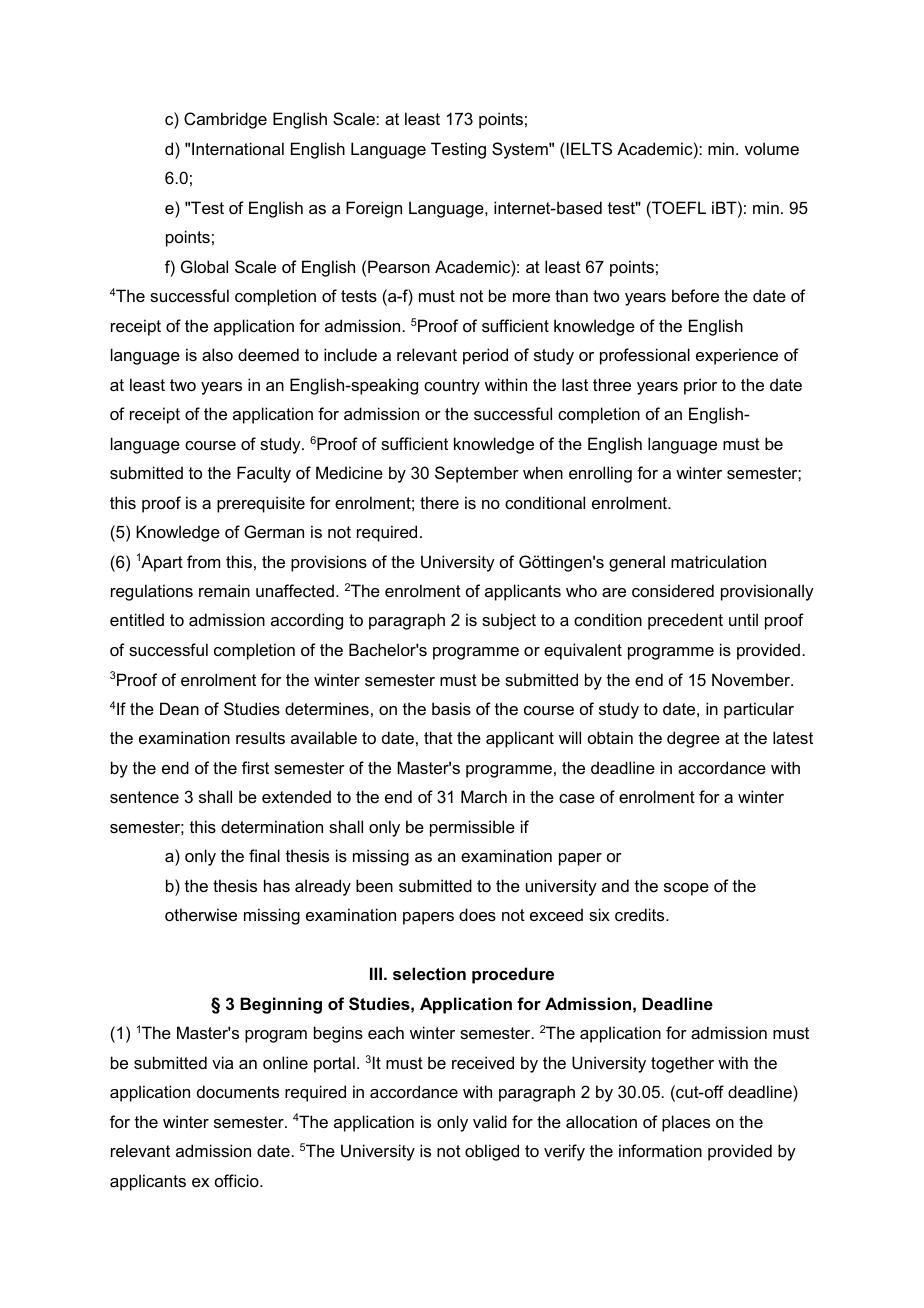  What do you see at coordinates (477, 474) in the image?
I see `September` at bounding box center [477, 474].
